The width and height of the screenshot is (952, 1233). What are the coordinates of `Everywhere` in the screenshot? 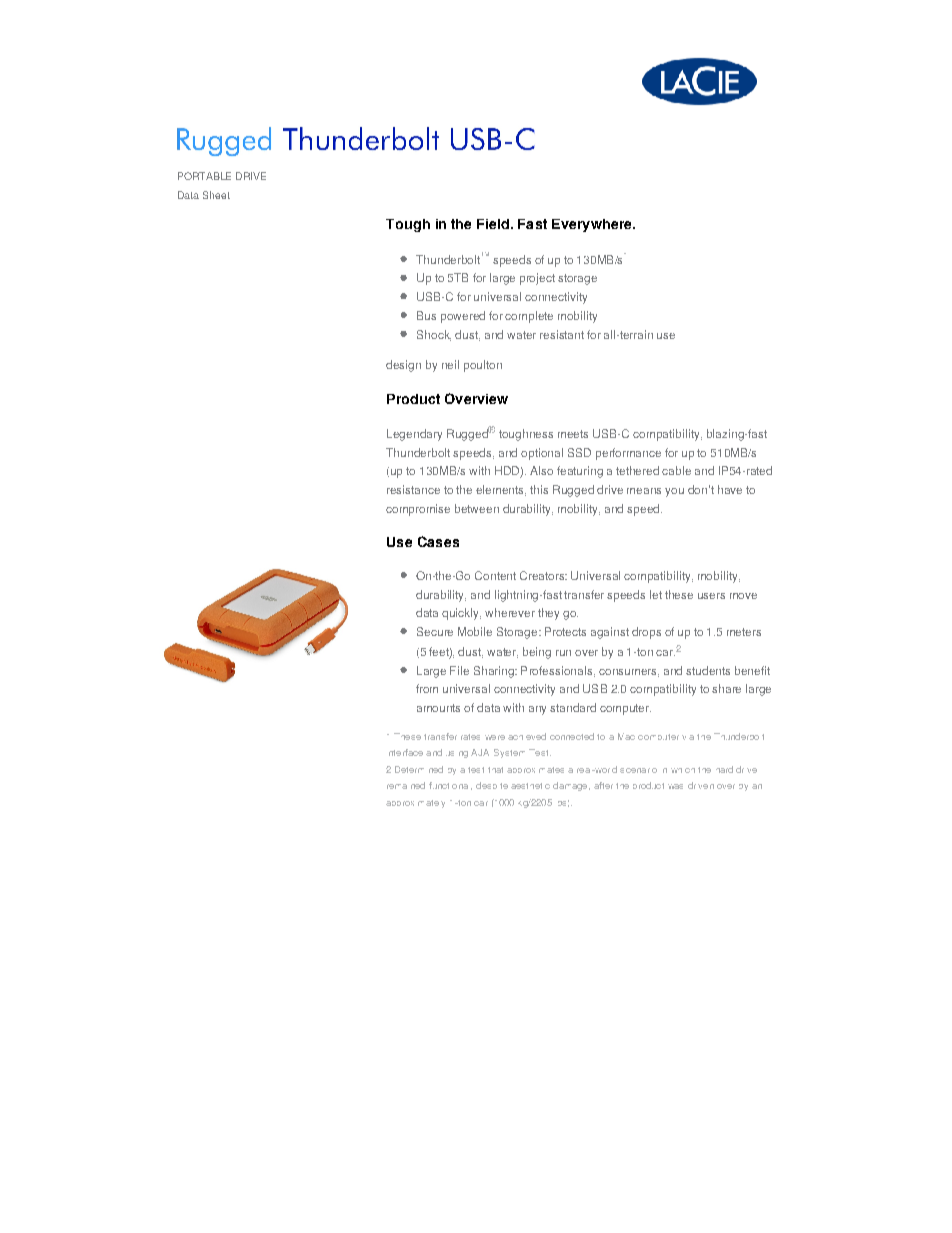 It's located at (593, 225).
